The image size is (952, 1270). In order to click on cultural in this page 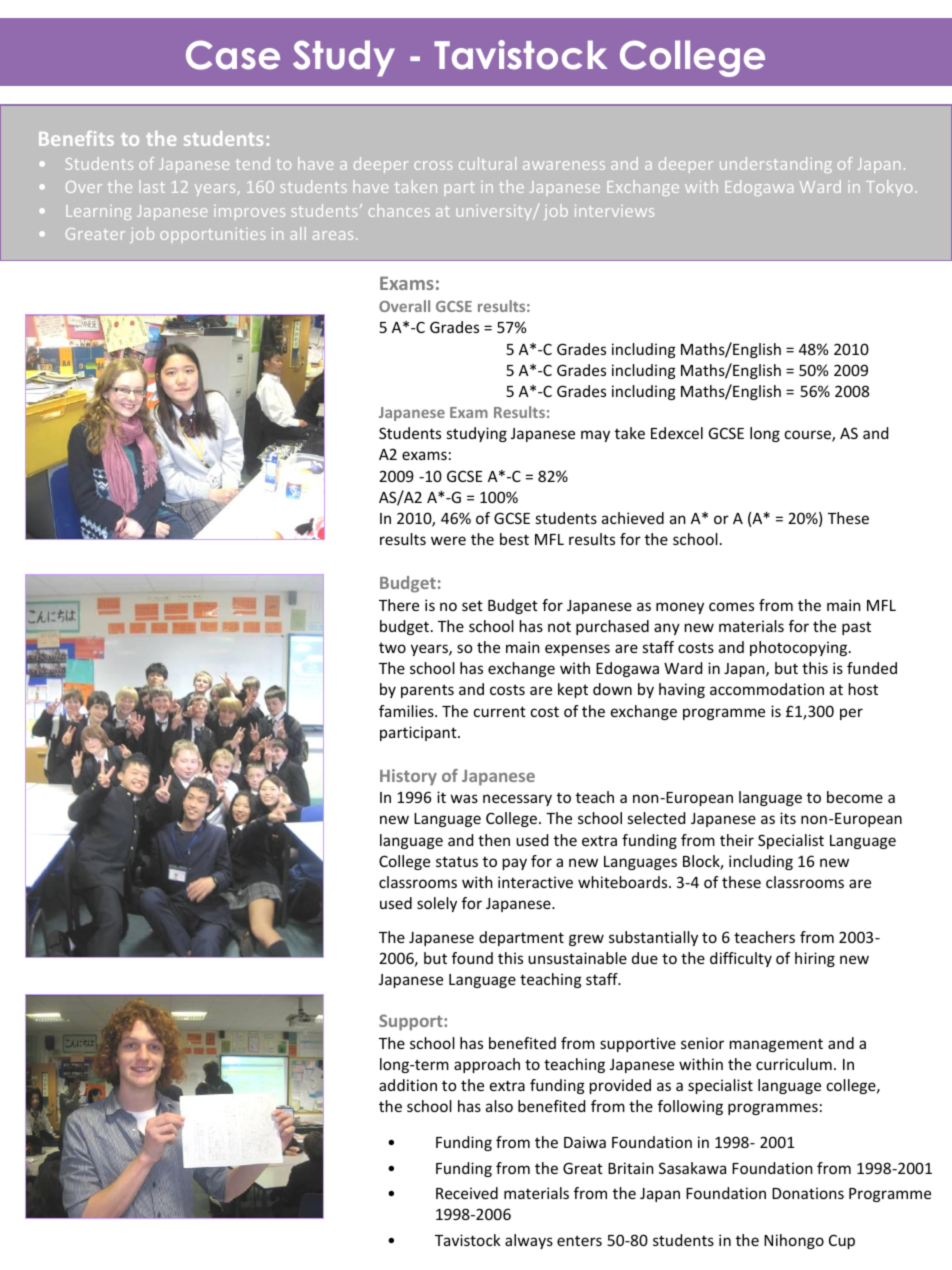, I will do `click(487, 163)`.
